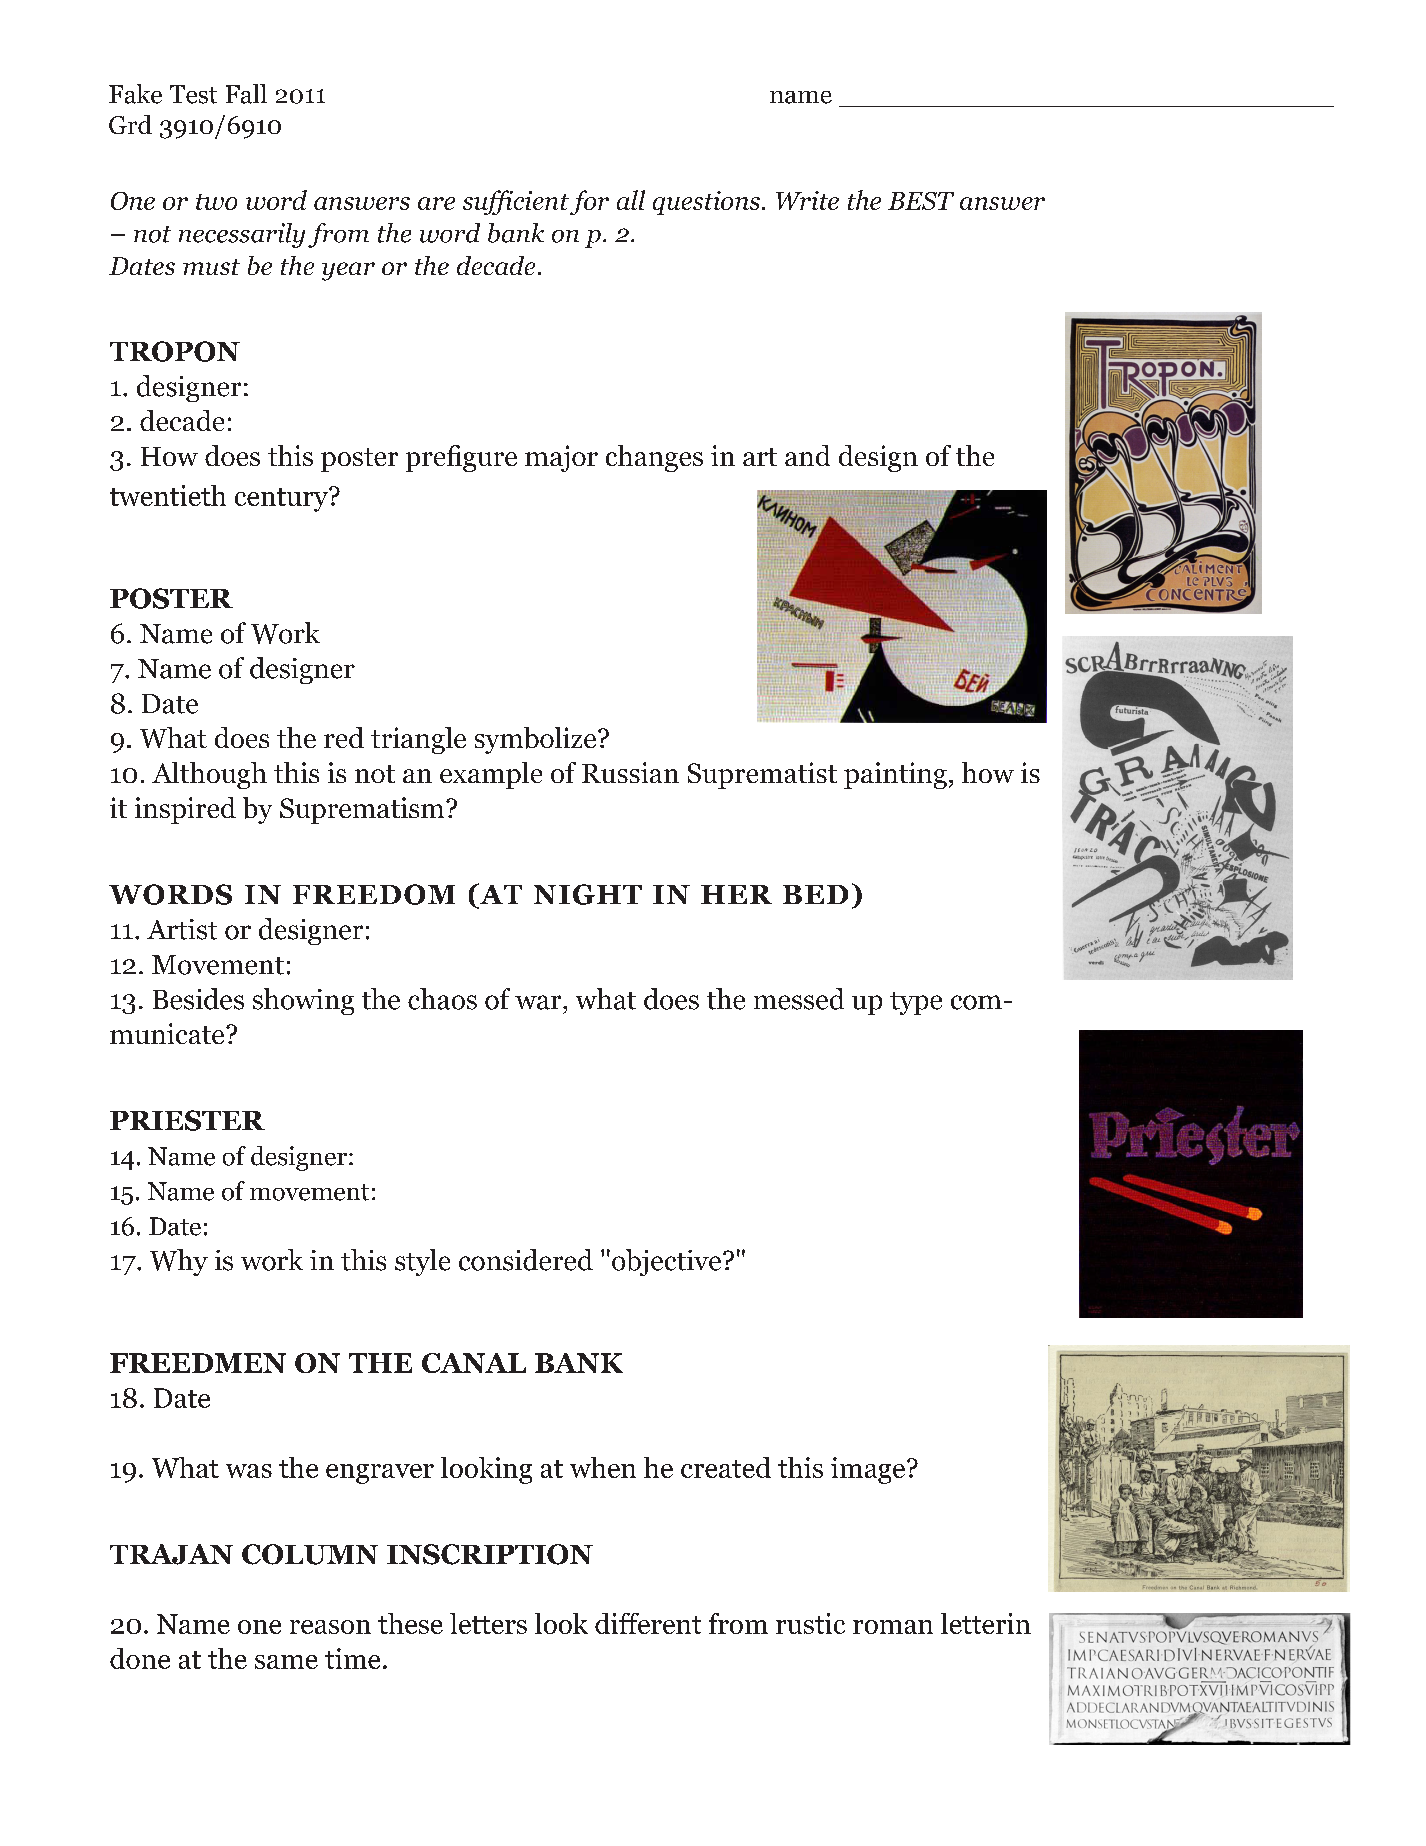 This document has height=1846, width=1426. I want to click on Write, so click(807, 200).
